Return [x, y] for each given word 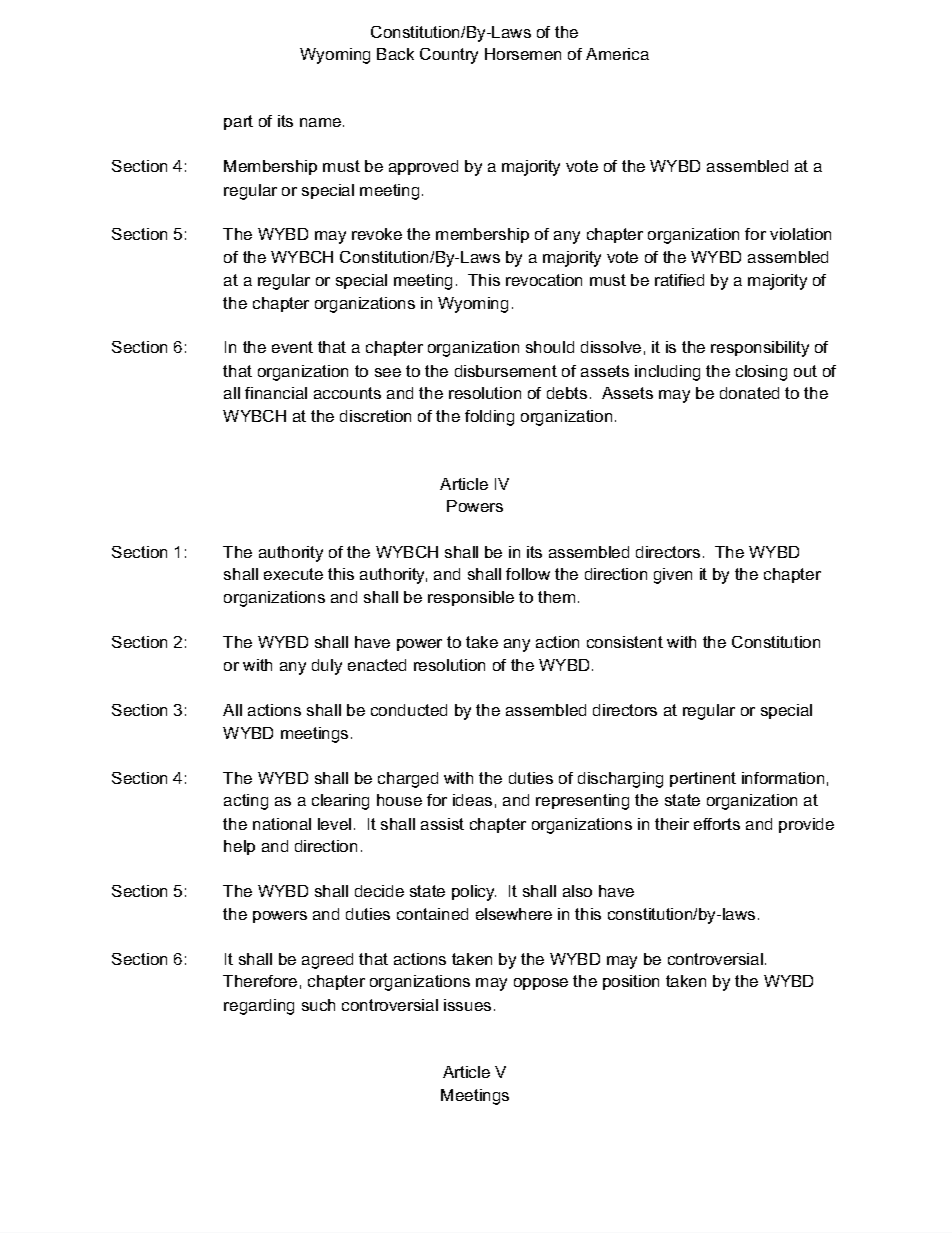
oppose [541, 984]
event [292, 347]
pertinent [703, 779]
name [322, 122]
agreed [327, 961]
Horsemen [523, 54]
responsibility [760, 349]
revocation [544, 280]
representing [582, 802]
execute [293, 574]
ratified [679, 280]
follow [528, 574]
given [673, 576]
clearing [340, 802]
